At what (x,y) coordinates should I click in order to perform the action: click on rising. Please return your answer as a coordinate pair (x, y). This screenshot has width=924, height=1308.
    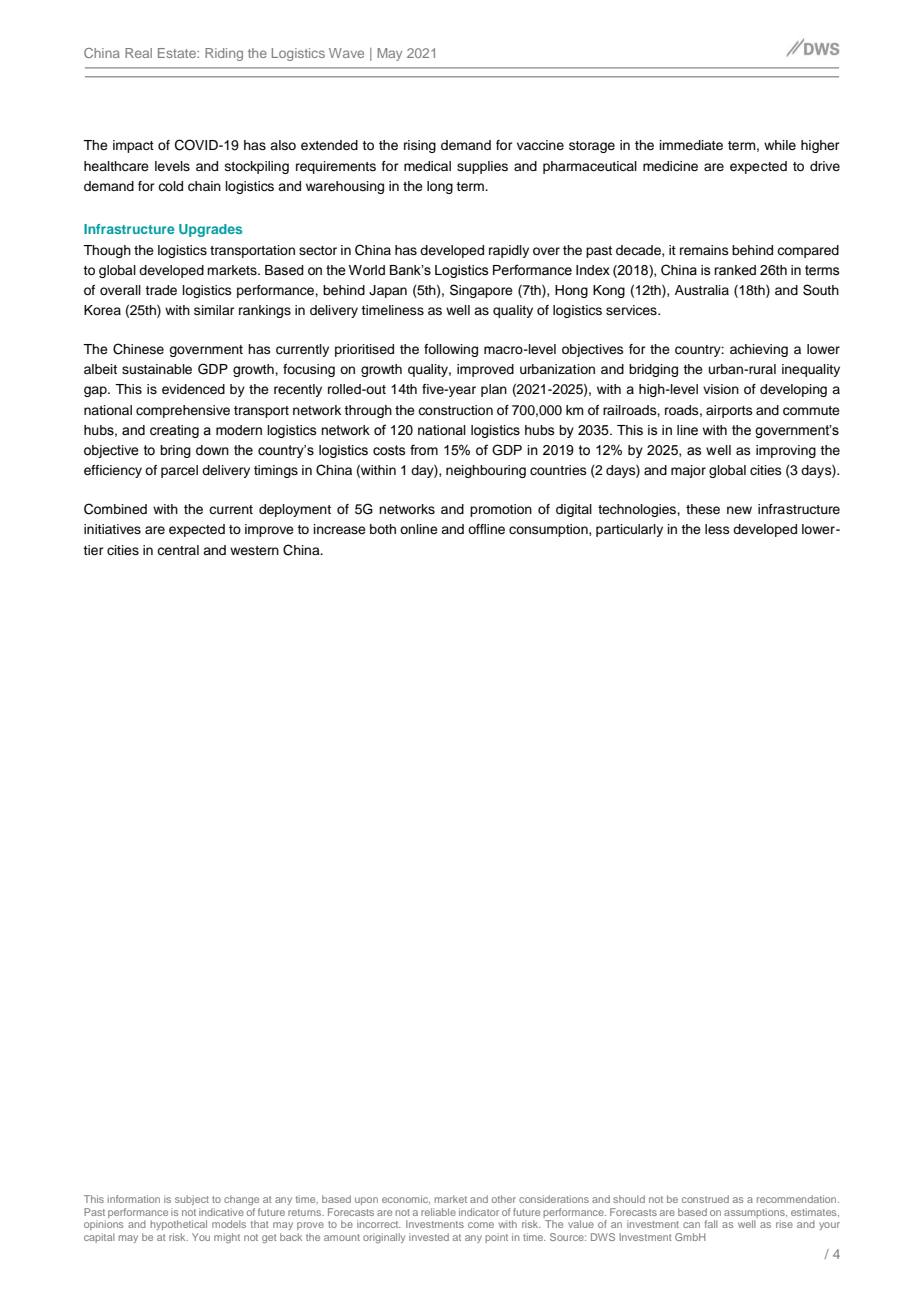
    Looking at the image, I should click on (420, 146).
